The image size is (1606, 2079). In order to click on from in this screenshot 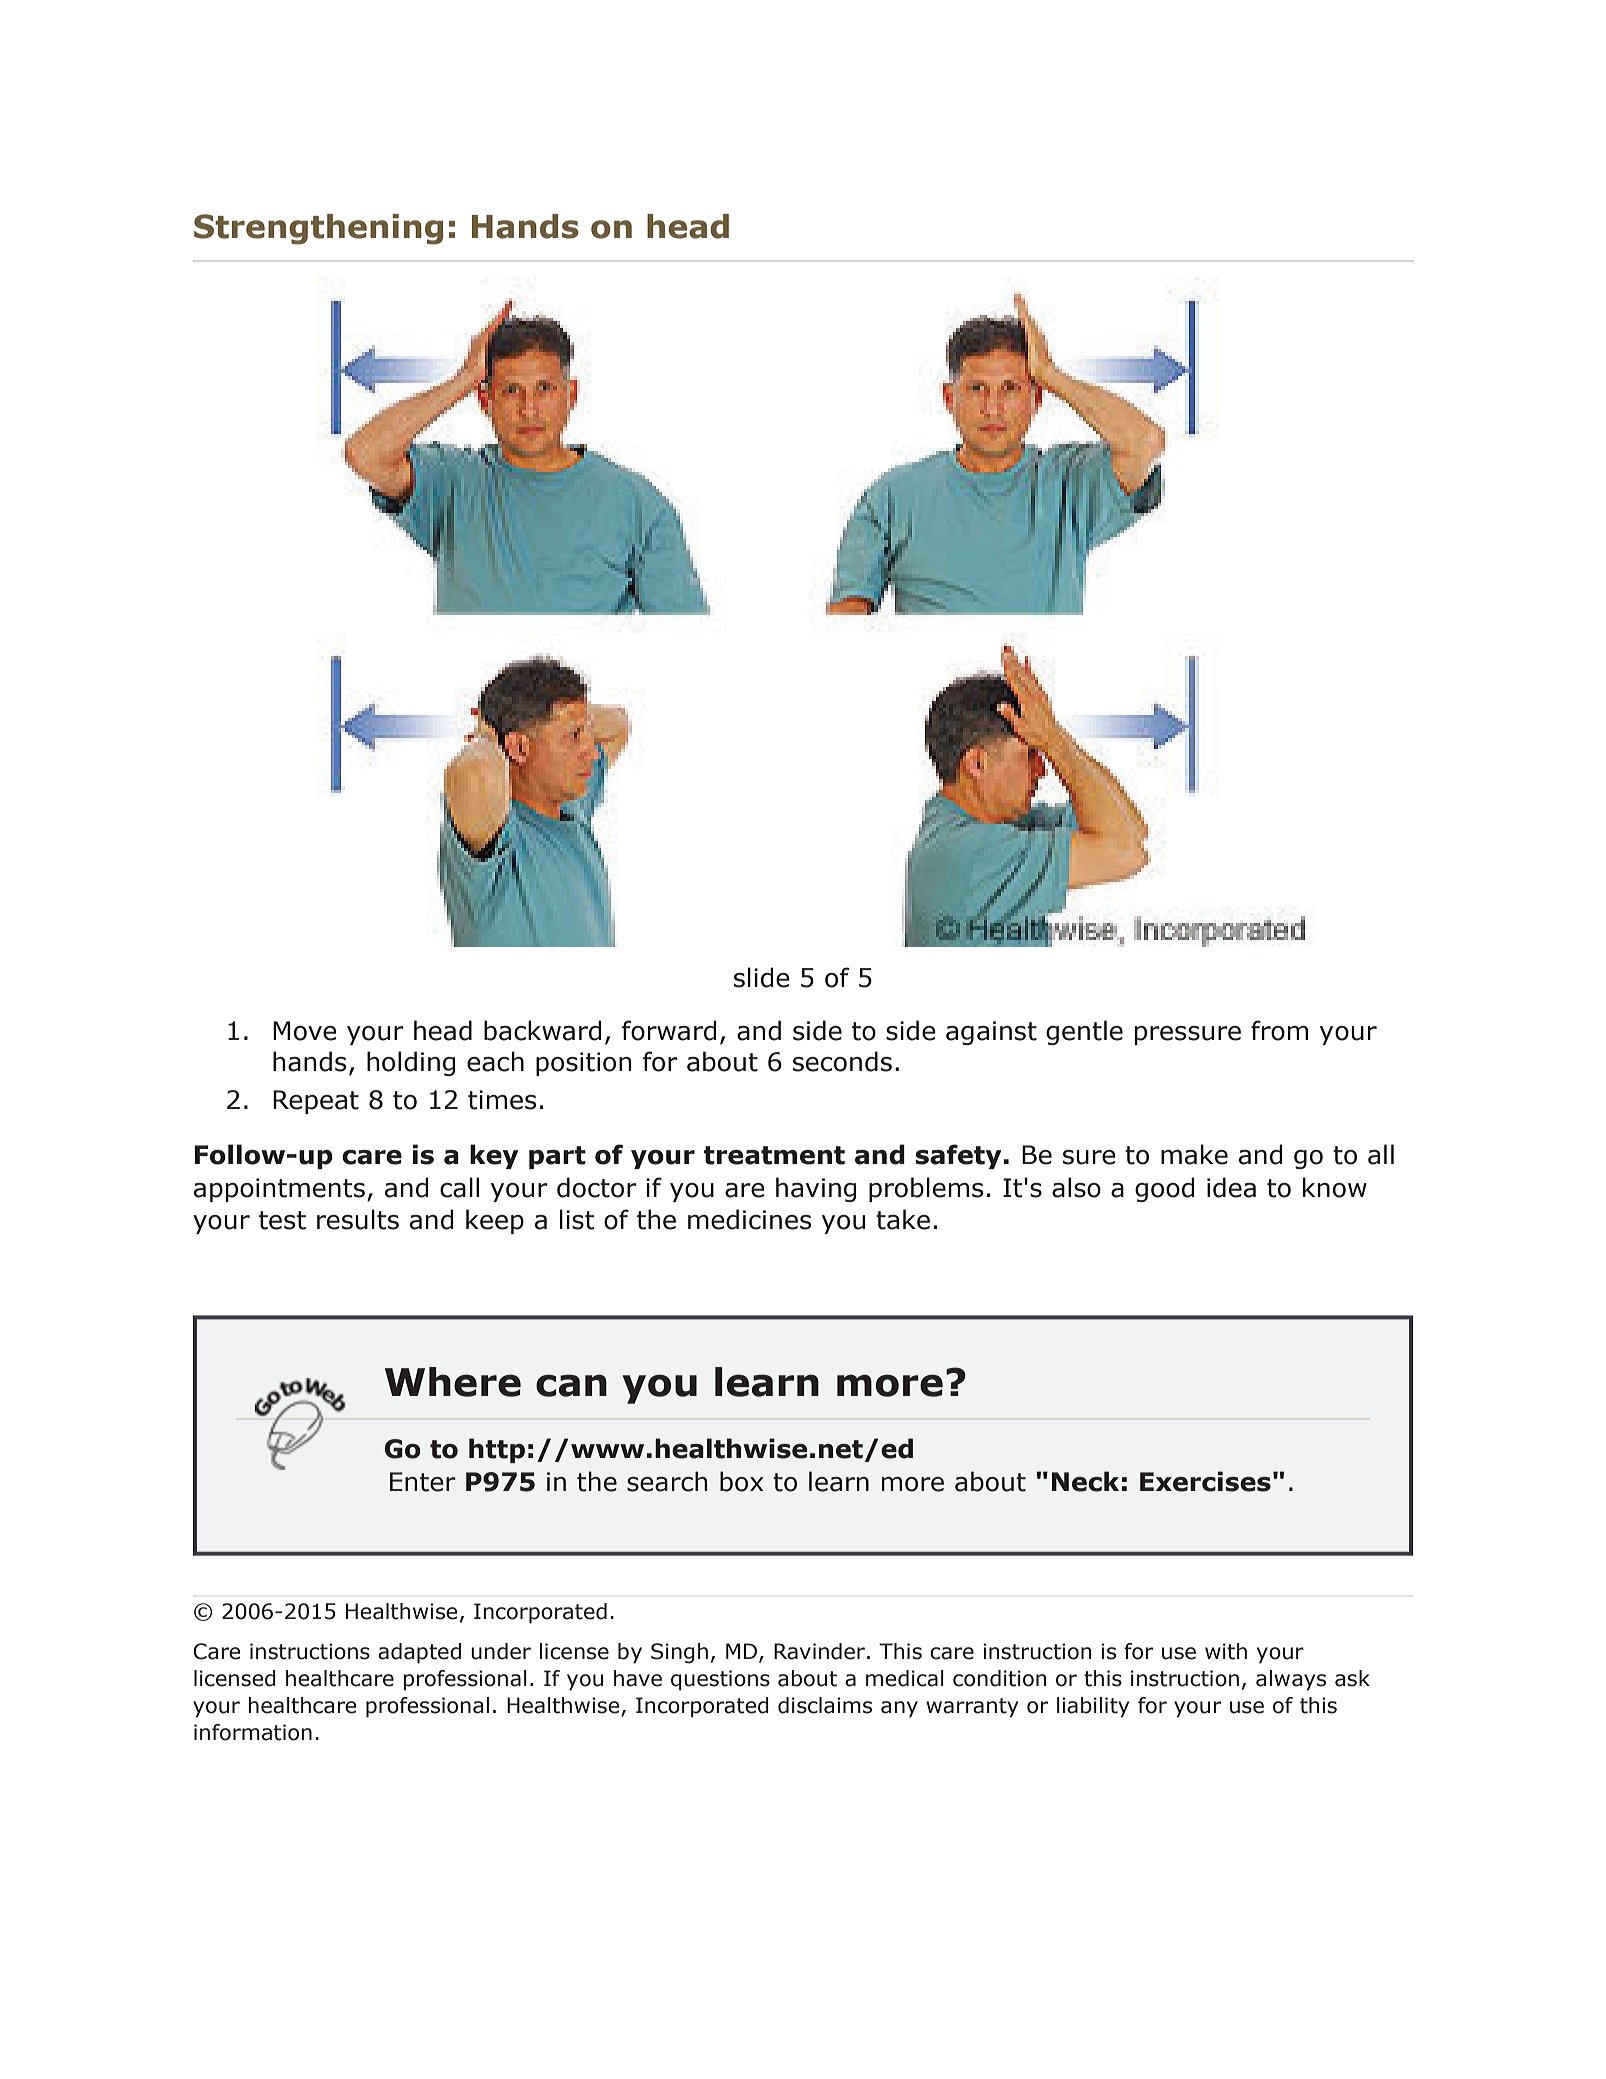, I will do `click(1279, 1030)`.
